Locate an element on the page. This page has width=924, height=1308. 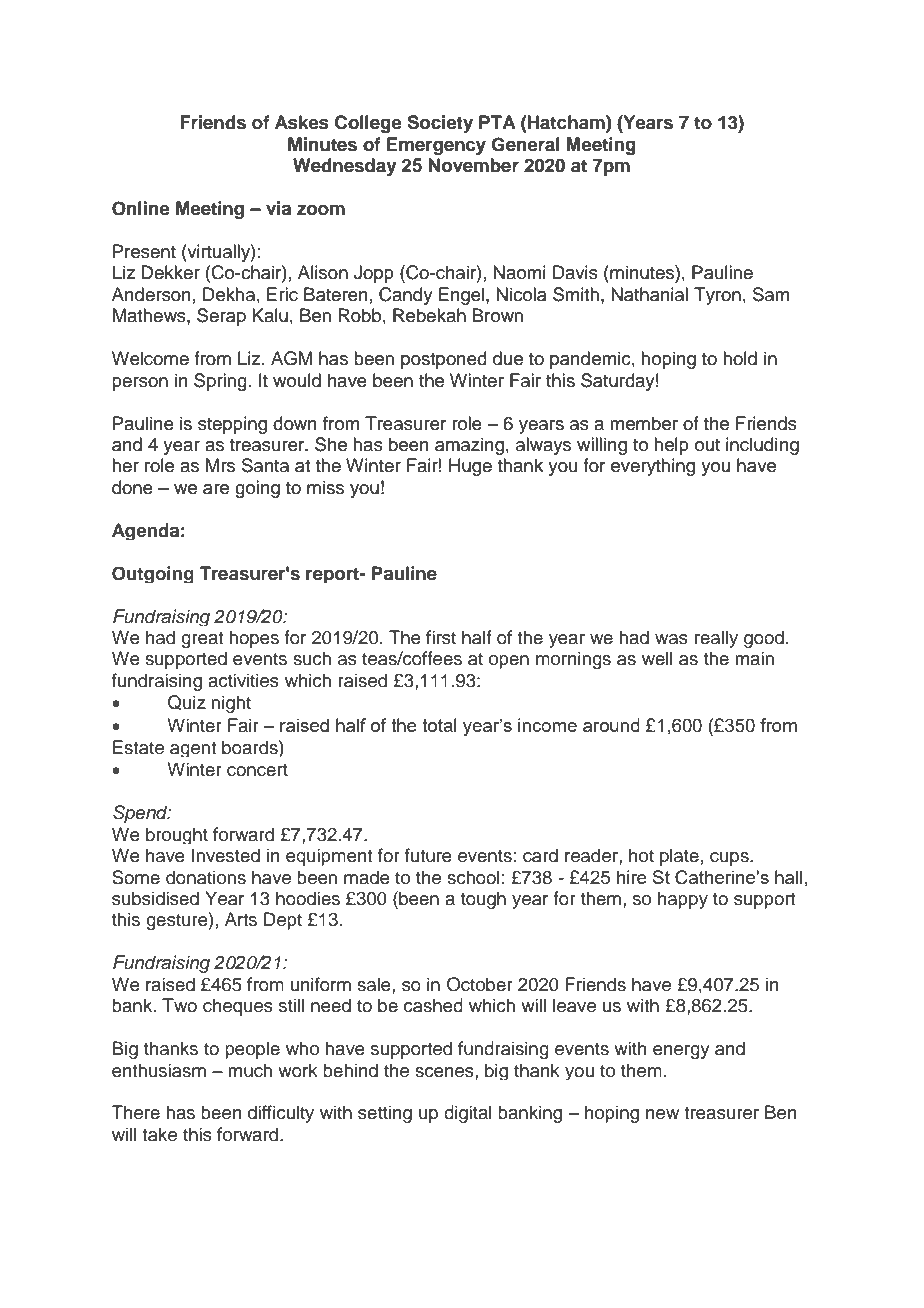
Huge is located at coordinates (470, 467).
